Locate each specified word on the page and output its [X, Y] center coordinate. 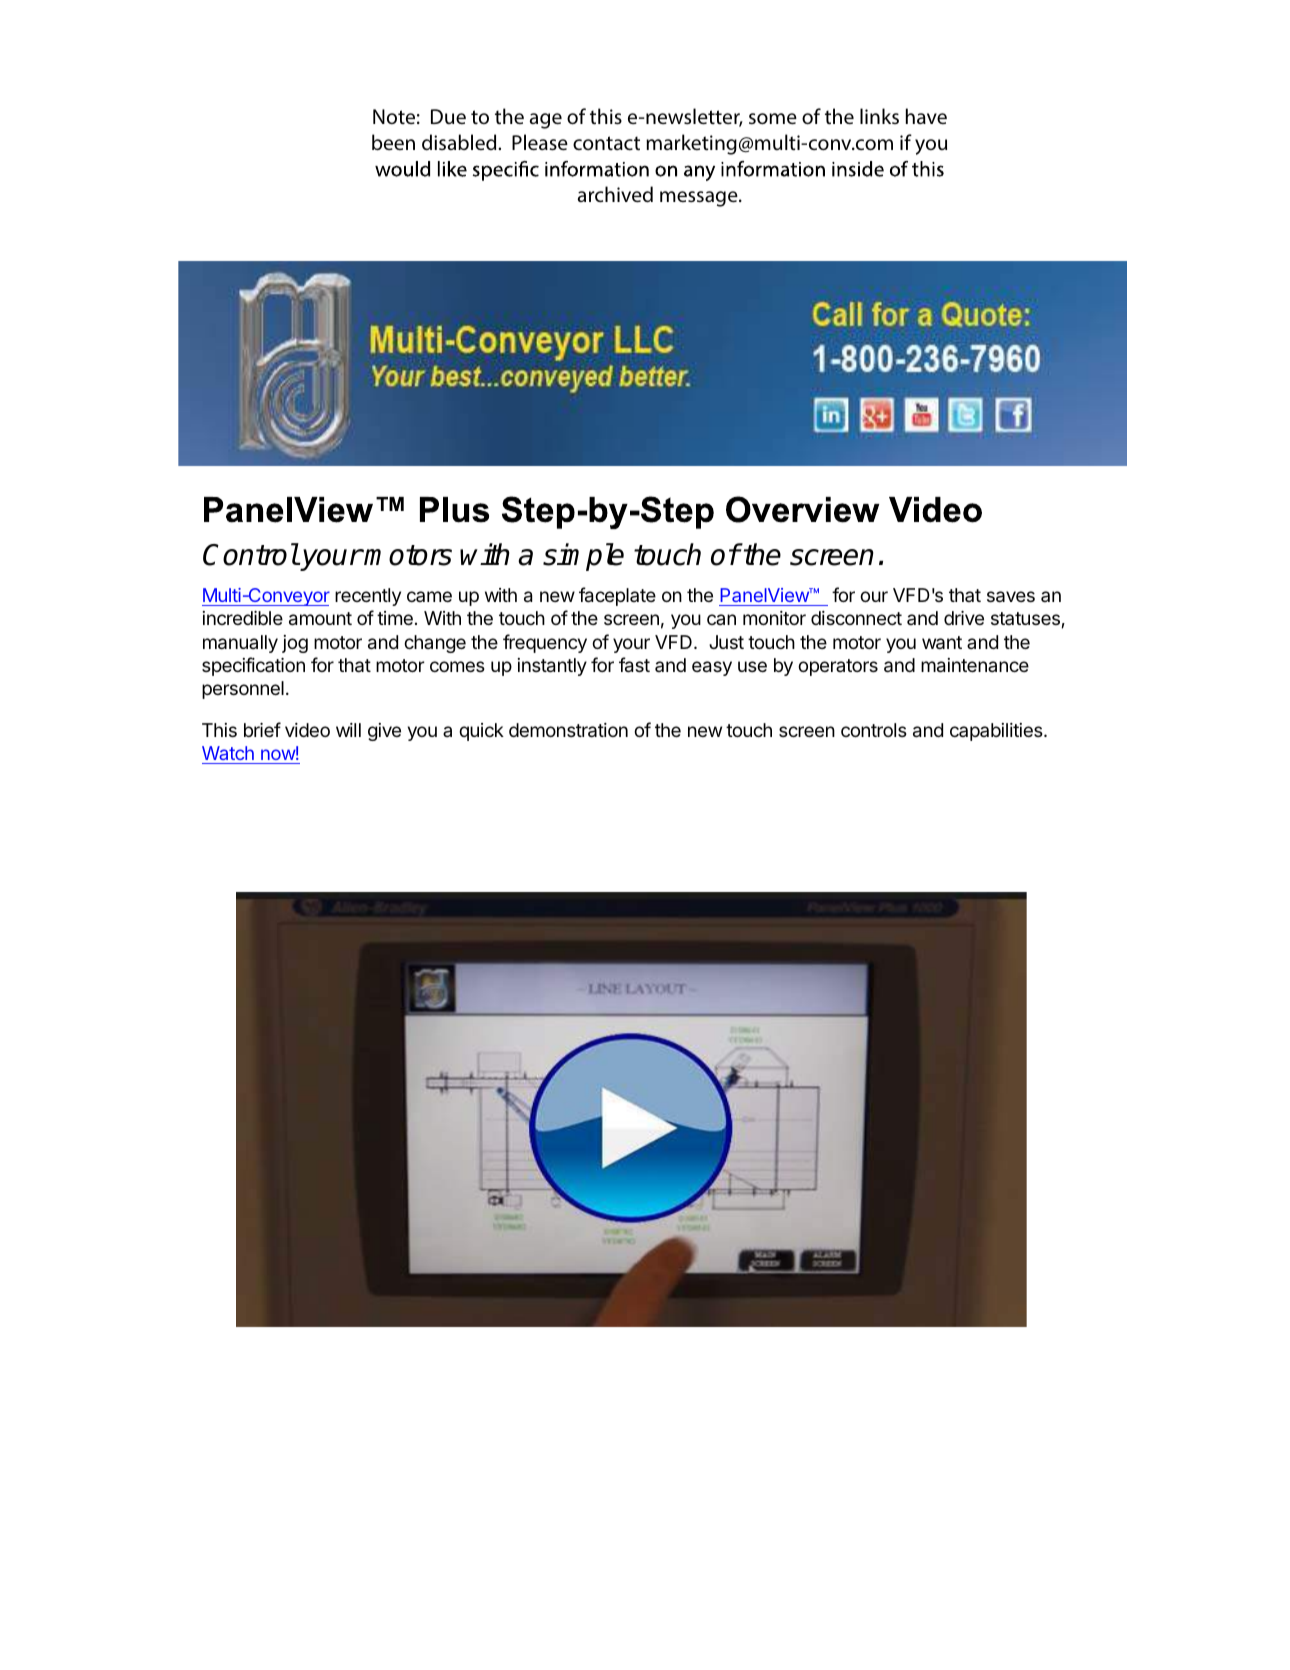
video [307, 730]
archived [615, 194]
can [721, 619]
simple [583, 557]
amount [320, 619]
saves [1011, 597]
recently [368, 597]
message [700, 199]
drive [964, 618]
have [926, 116]
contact [606, 143]
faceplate [617, 596]
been [393, 142]
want [942, 643]
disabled [460, 142]
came [429, 596]
